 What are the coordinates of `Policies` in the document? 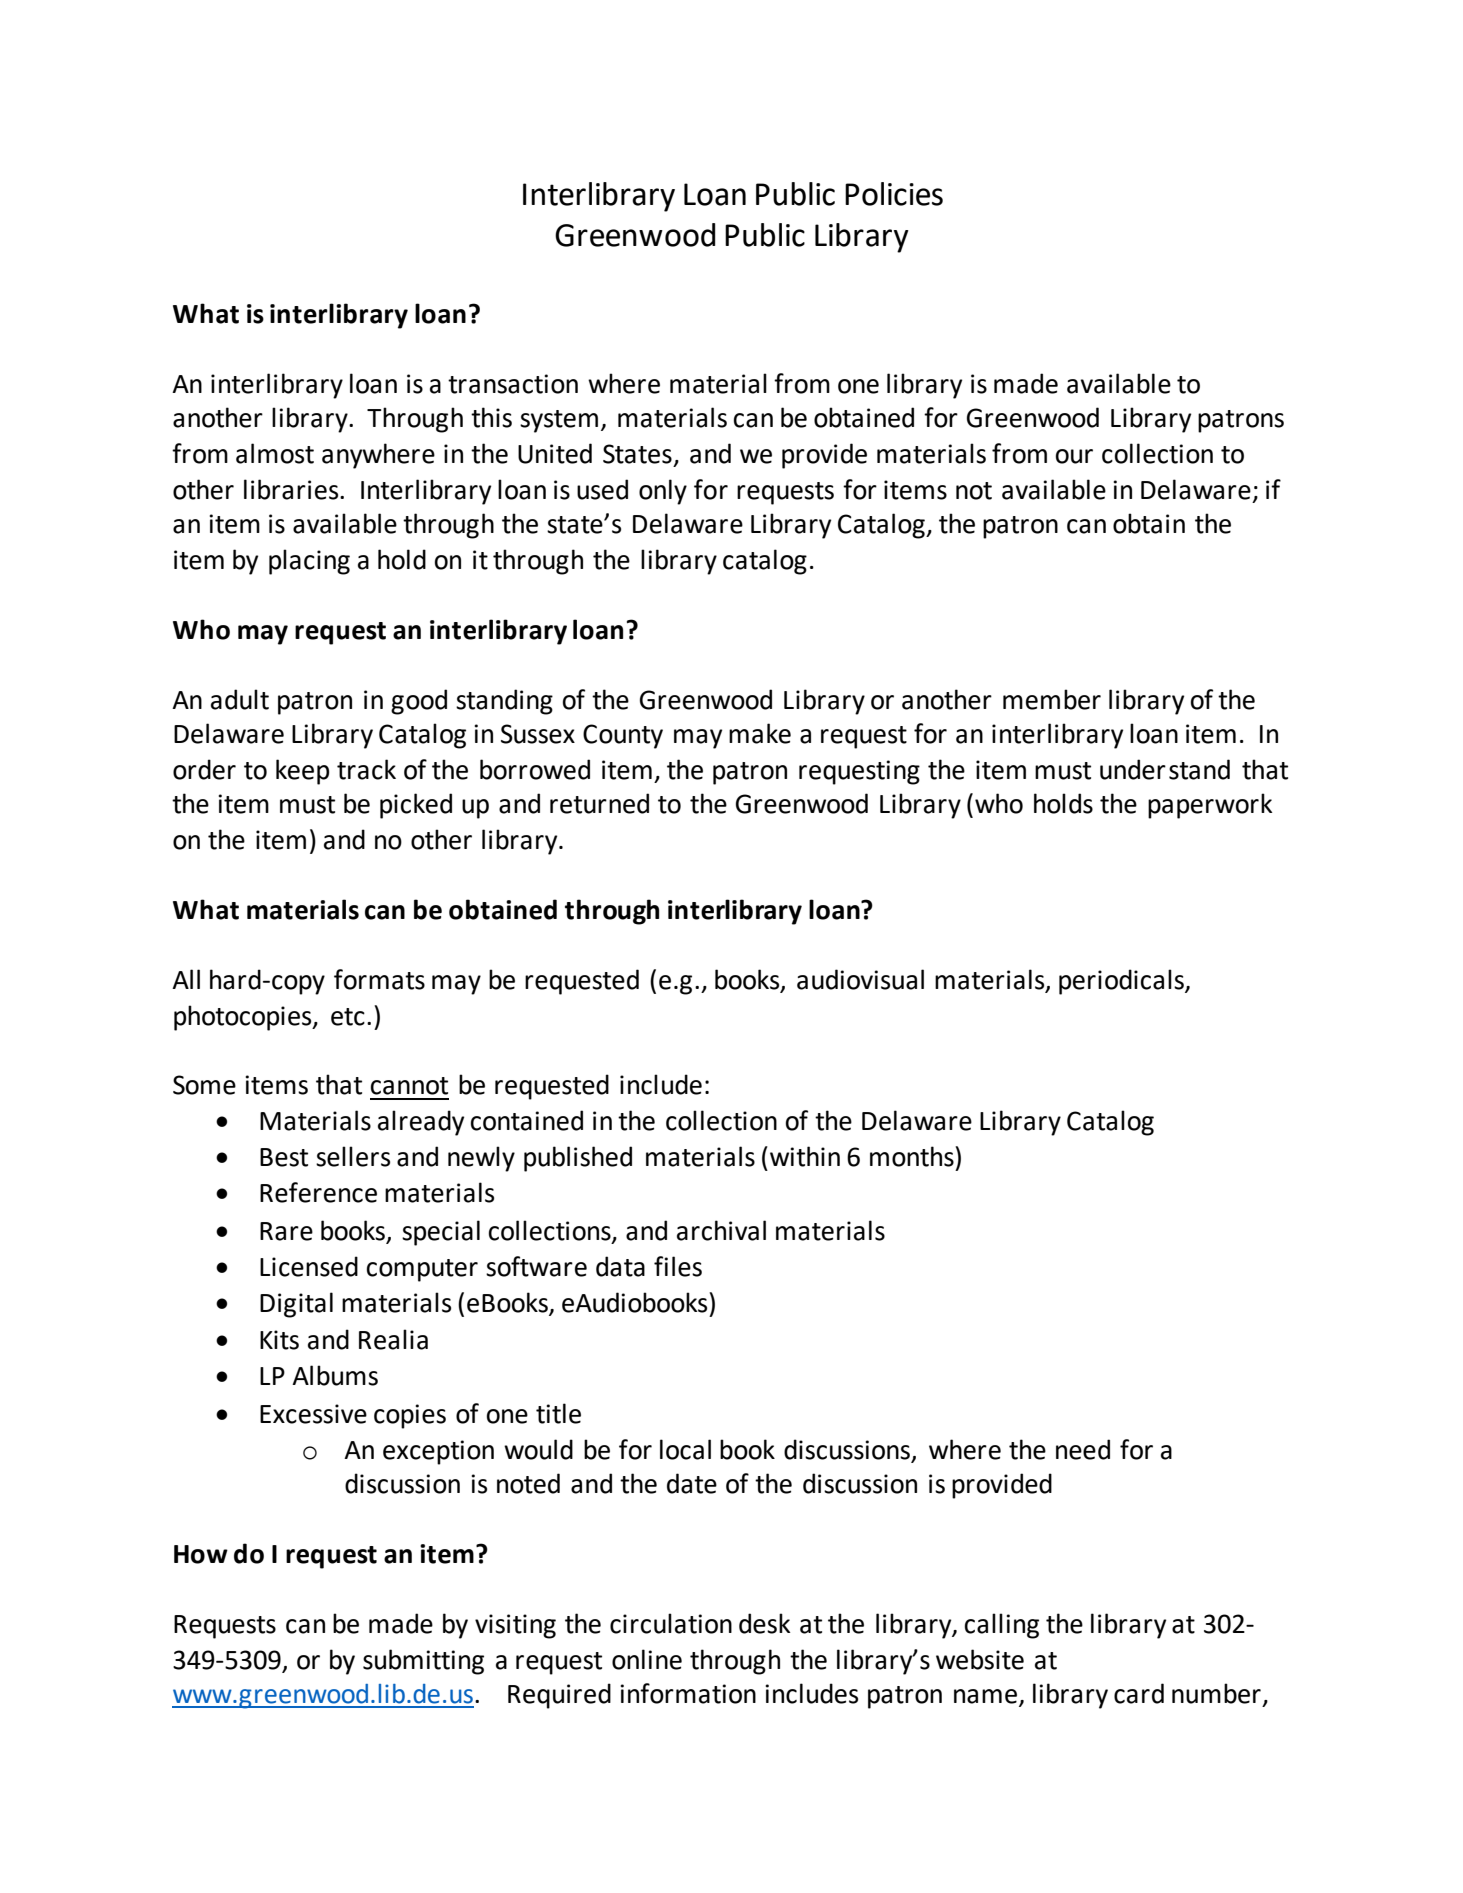 It's located at (894, 194).
